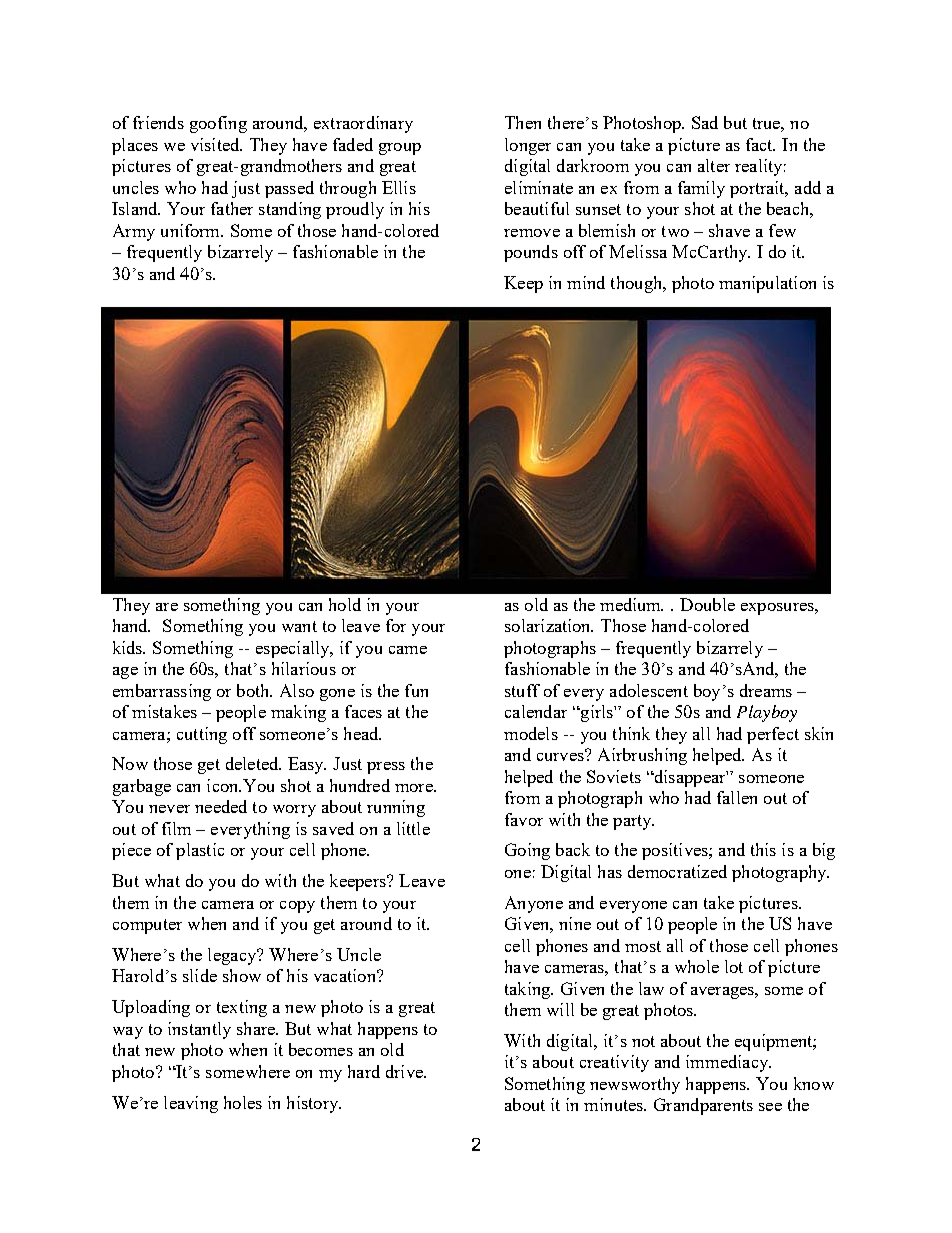 Image resolution: width=952 pixels, height=1233 pixels. What do you see at coordinates (737, 797) in the screenshot?
I see `fallen` at bounding box center [737, 797].
